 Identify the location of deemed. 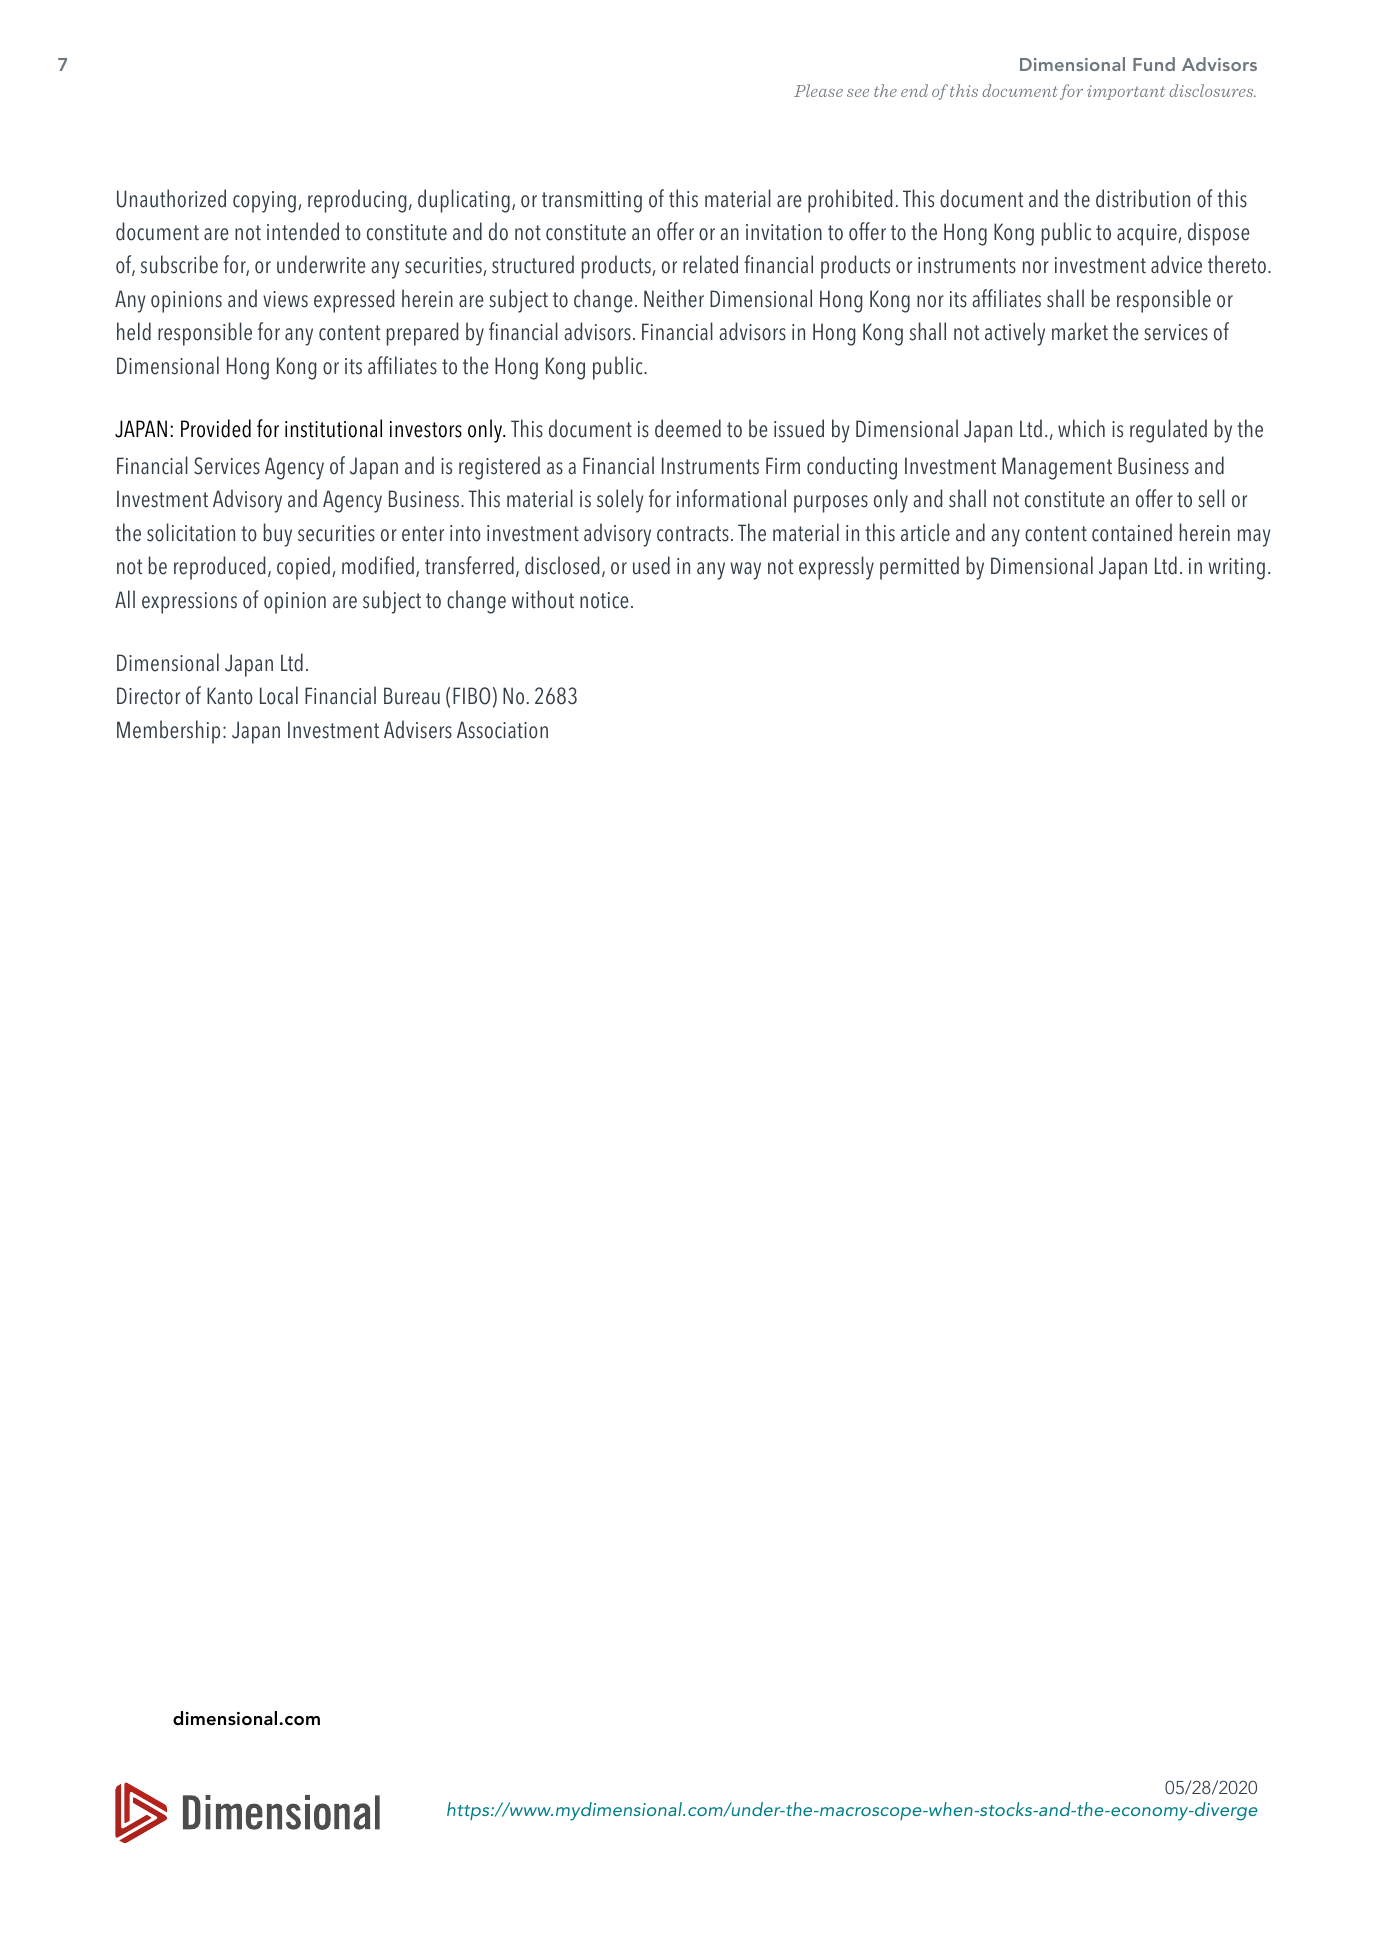
(688, 428).
